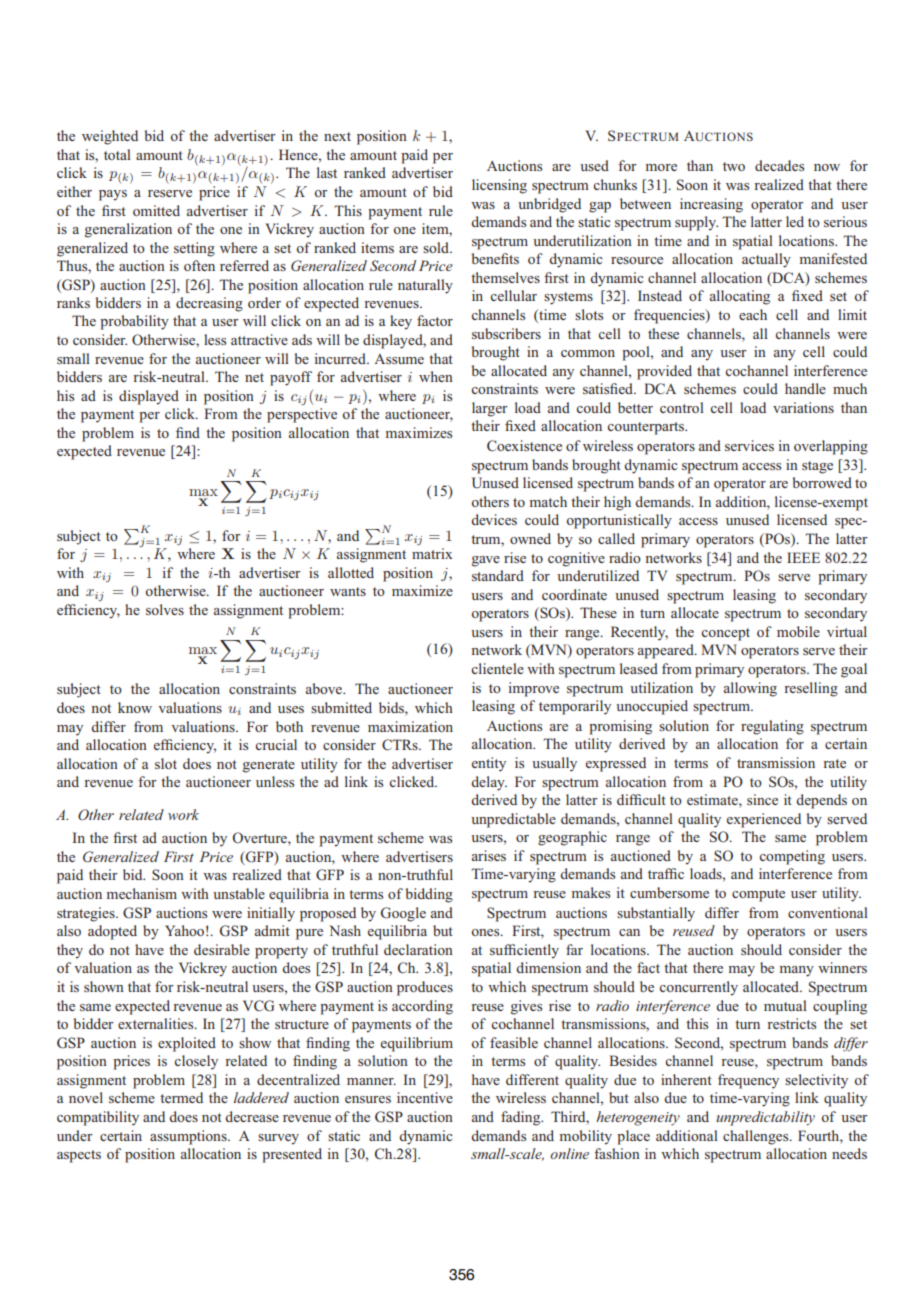  What do you see at coordinates (489, 783) in the screenshot?
I see `delay` at bounding box center [489, 783].
